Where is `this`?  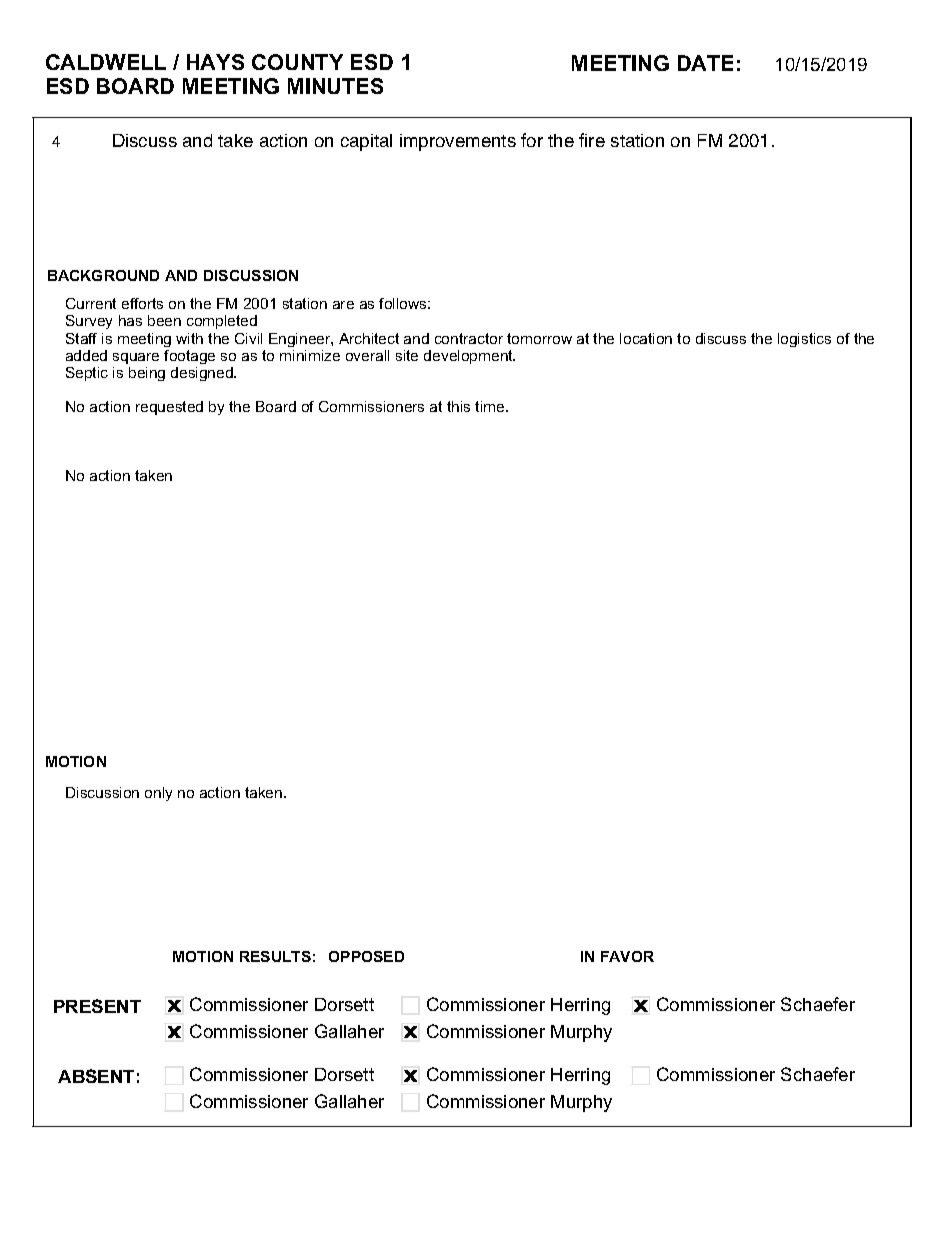 this is located at coordinates (458, 406).
